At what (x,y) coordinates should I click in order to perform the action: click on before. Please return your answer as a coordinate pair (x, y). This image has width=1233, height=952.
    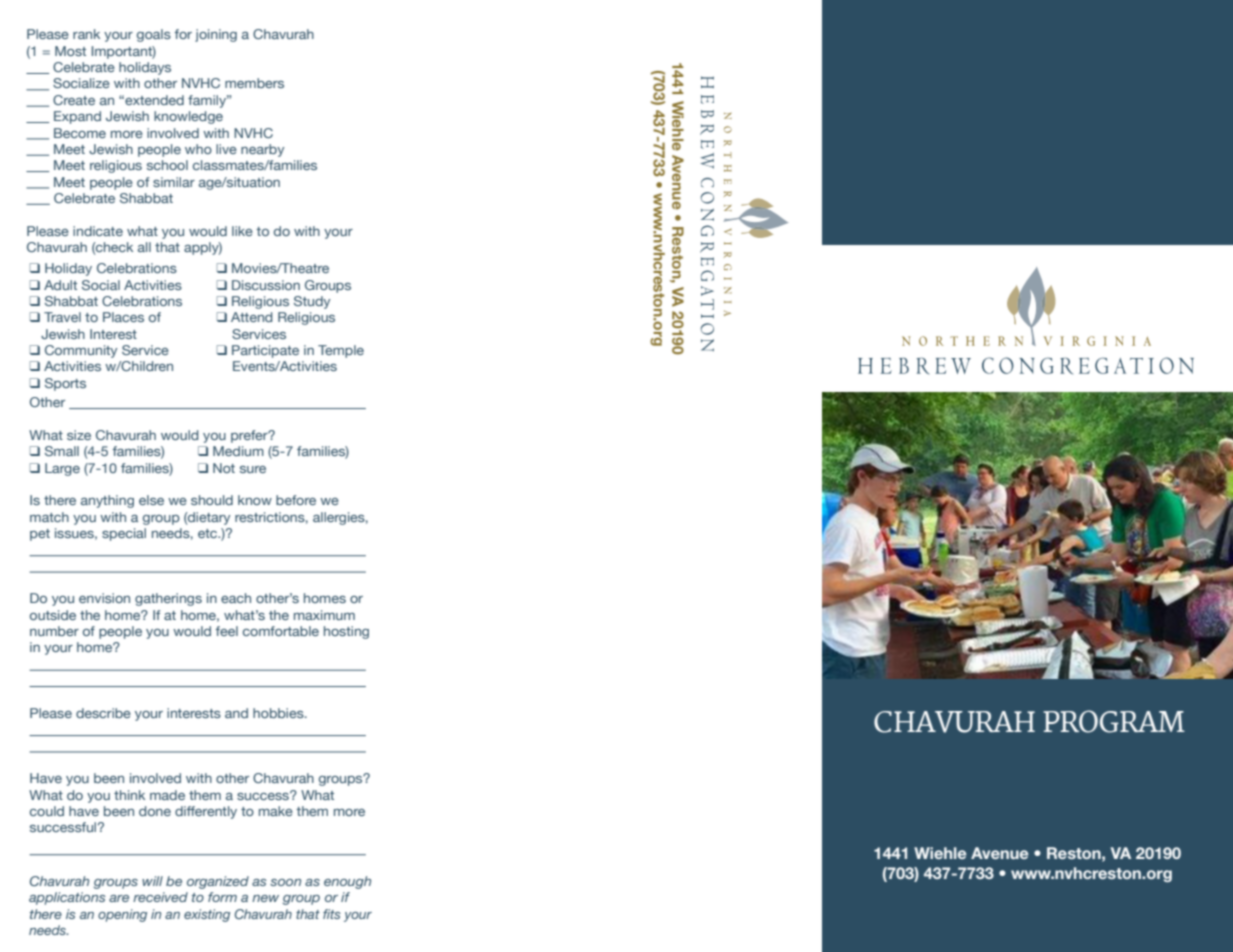
    Looking at the image, I should click on (296, 500).
